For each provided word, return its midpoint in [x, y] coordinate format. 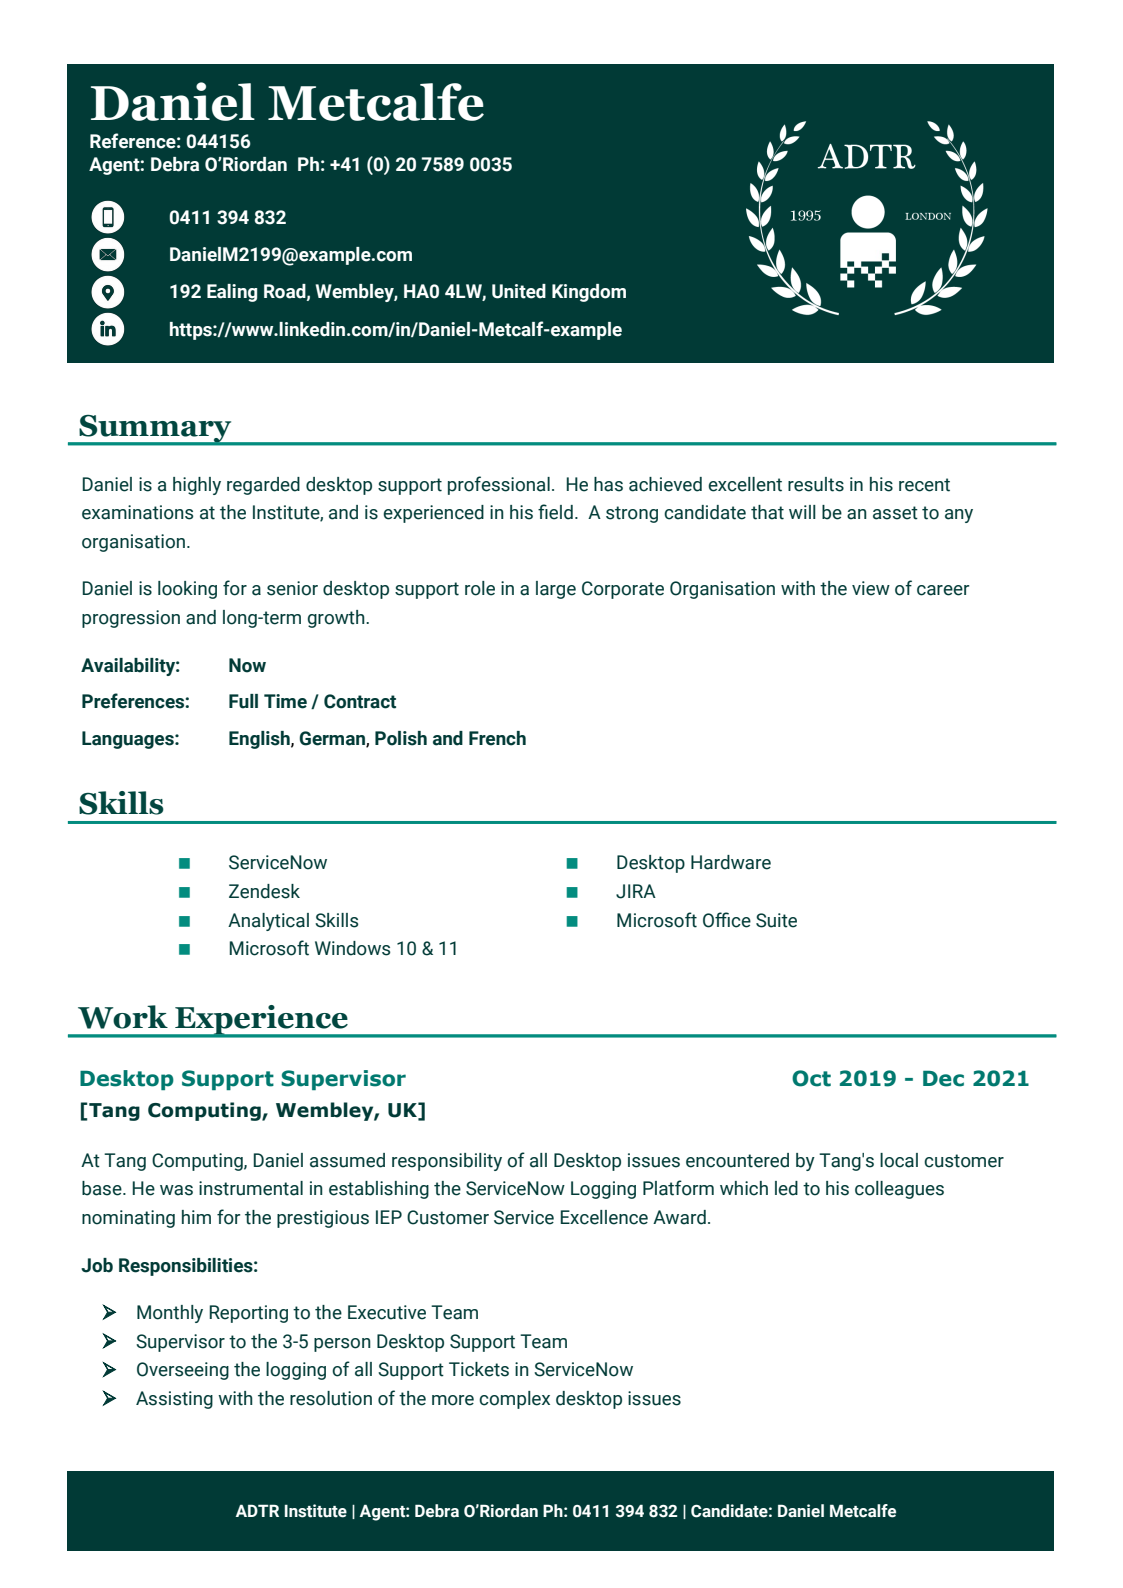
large [556, 590]
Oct [811, 1078]
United [519, 291]
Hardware [731, 862]
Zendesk [264, 891]
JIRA [636, 891]
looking [187, 590]
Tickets [479, 1369]
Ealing [232, 293]
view [871, 588]
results [816, 484]
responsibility [447, 1162]
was [176, 1190]
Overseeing [183, 1371]
